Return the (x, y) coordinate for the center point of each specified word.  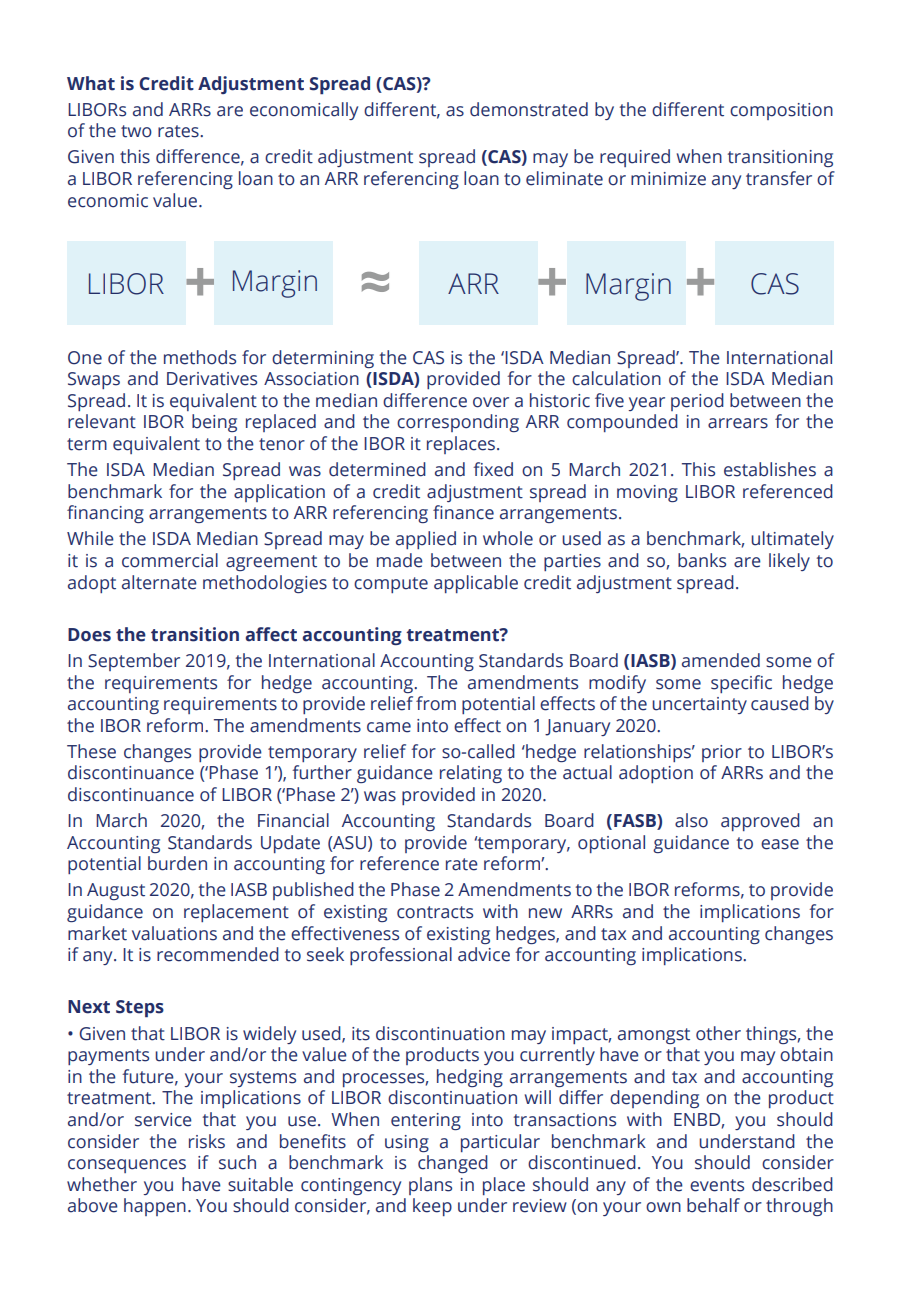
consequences (127, 1166)
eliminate (564, 178)
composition (781, 111)
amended (721, 660)
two (136, 131)
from (436, 703)
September (134, 662)
